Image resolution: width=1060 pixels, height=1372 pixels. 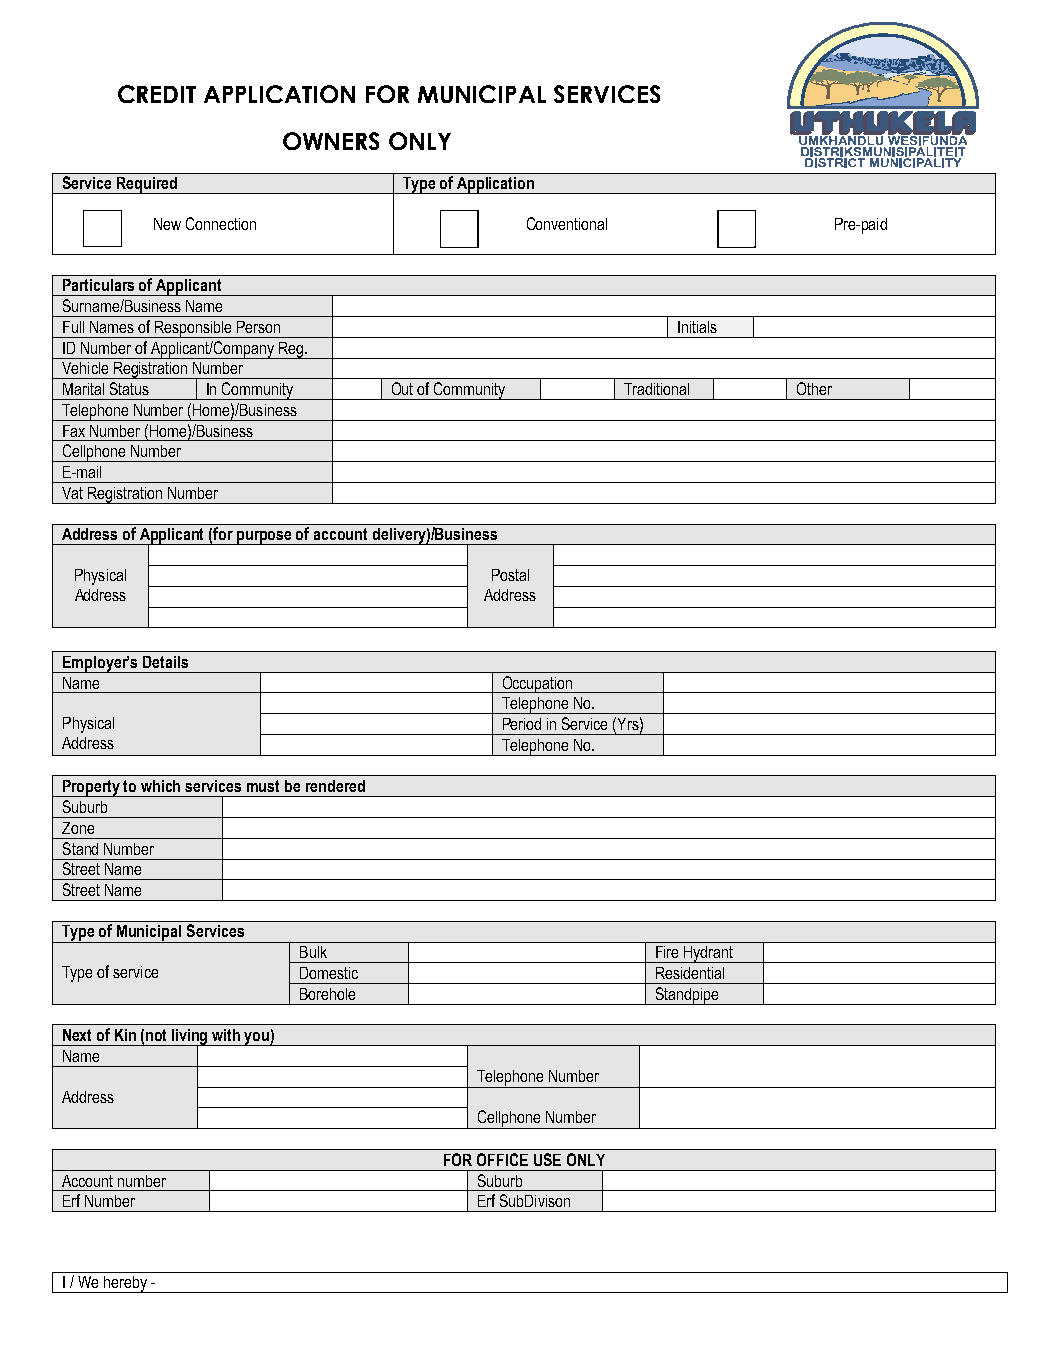 I want to click on hereby, so click(x=125, y=1284).
